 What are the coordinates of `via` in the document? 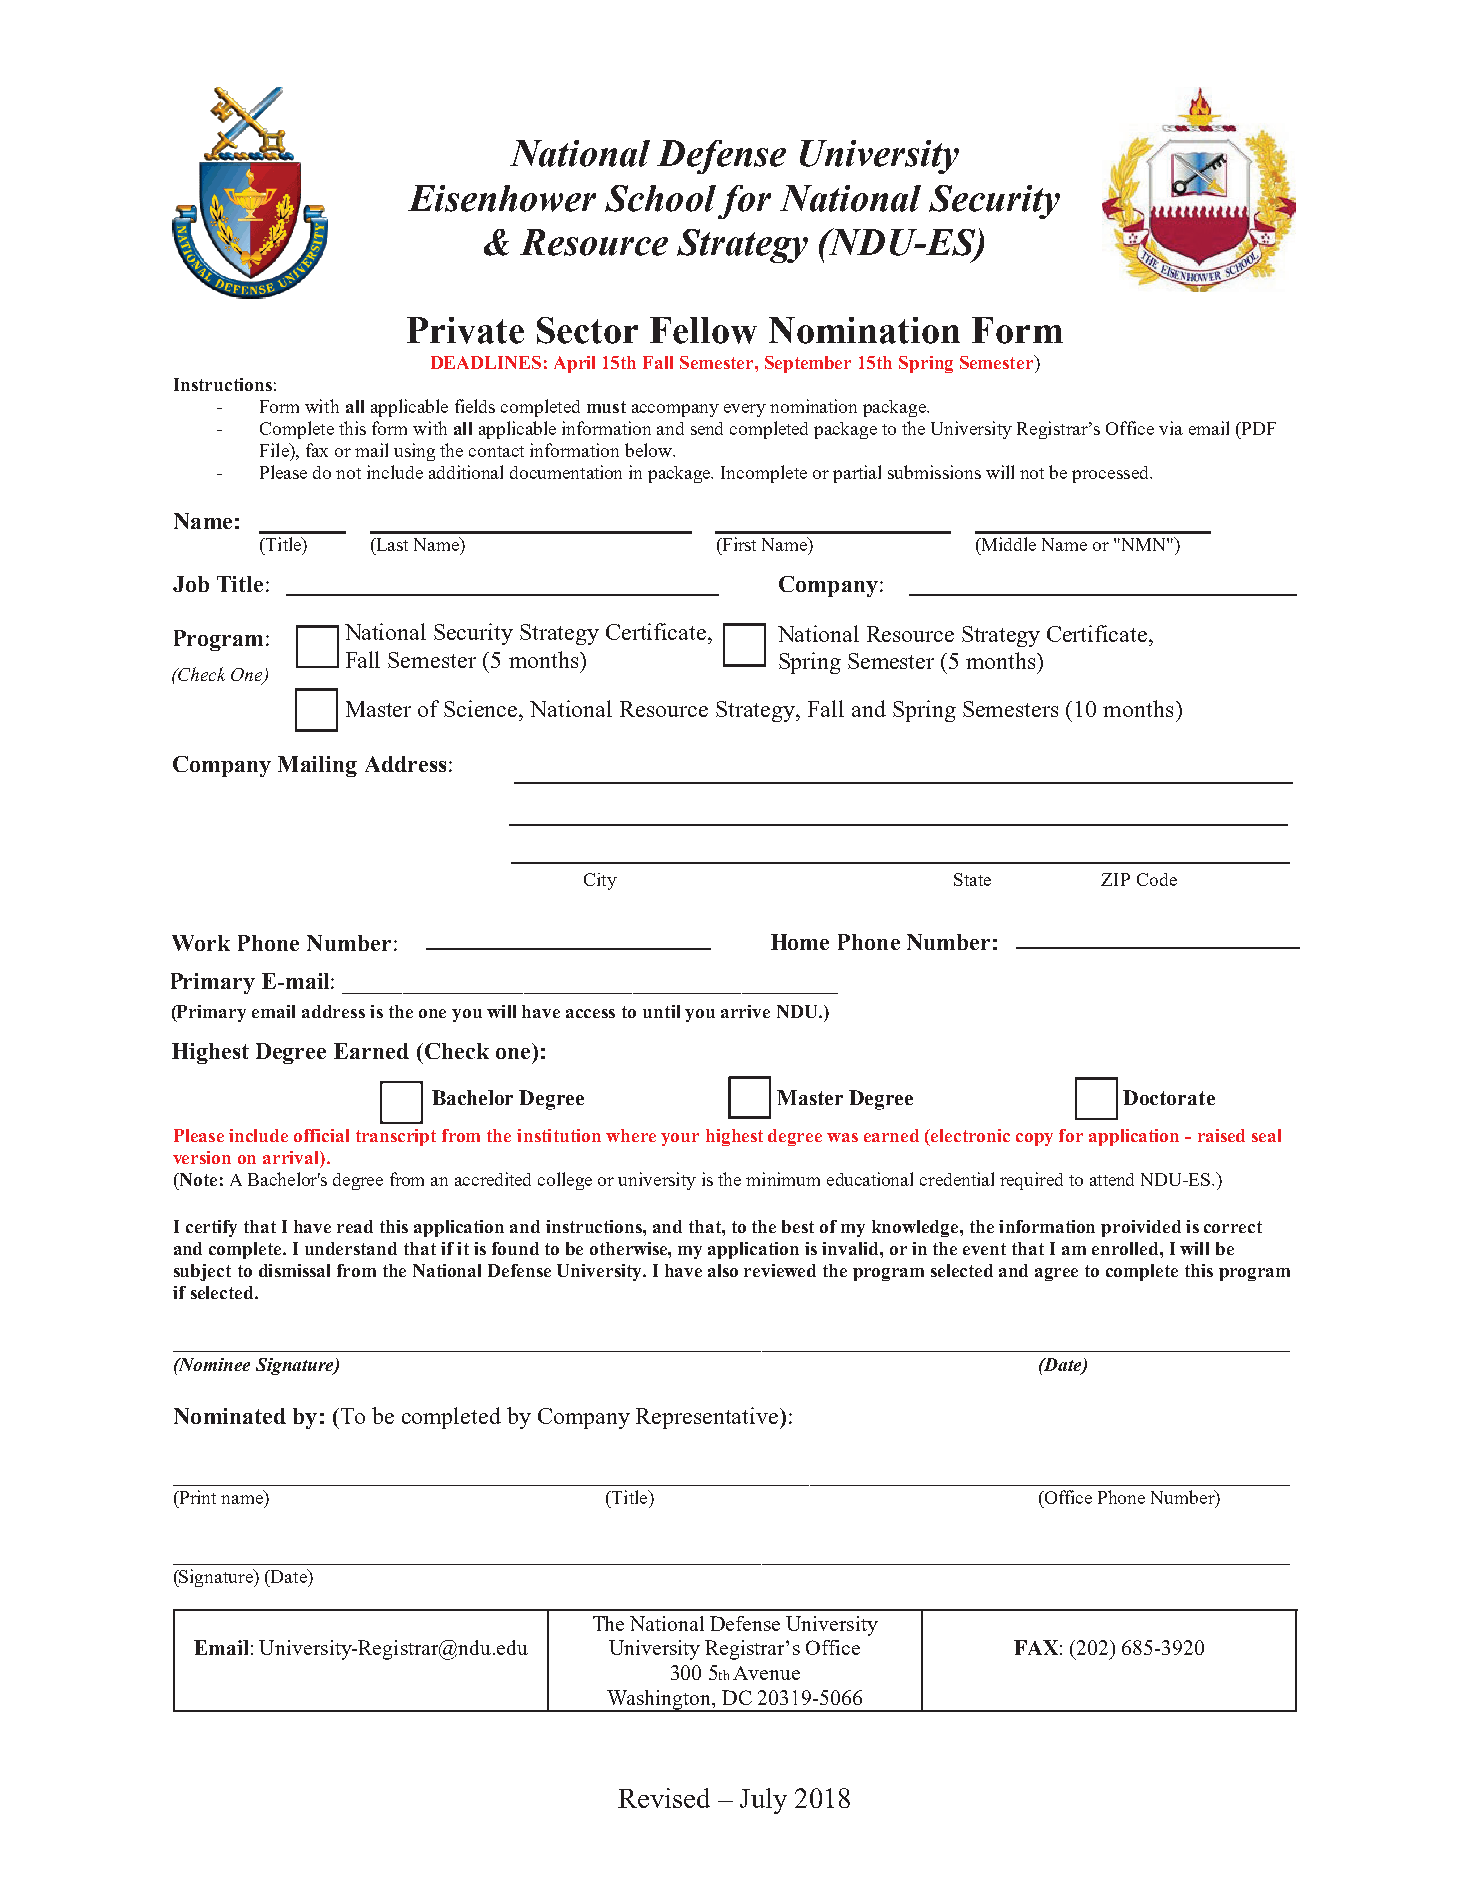 It's located at (1171, 428).
